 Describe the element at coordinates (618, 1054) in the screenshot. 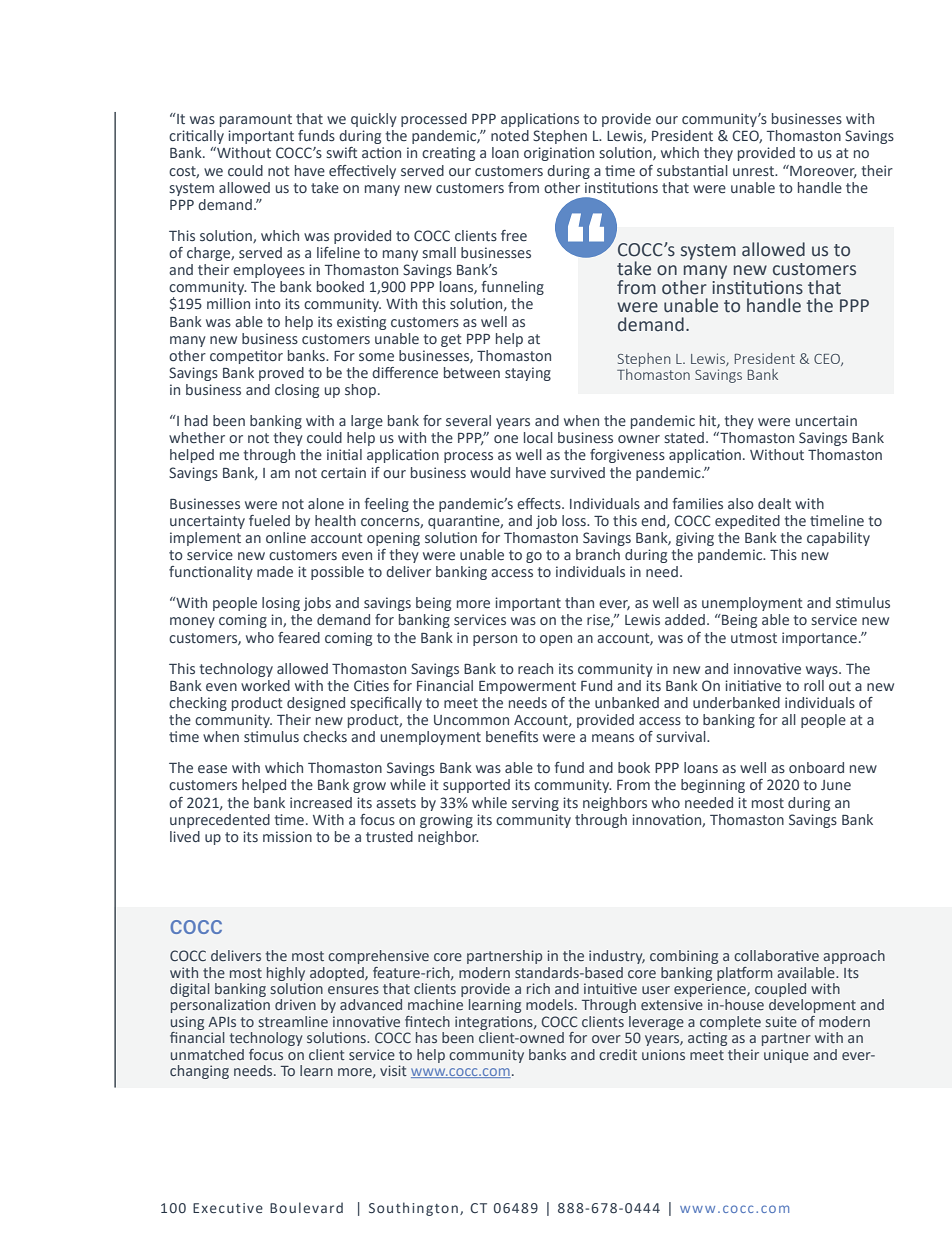

I see `credit` at that location.
